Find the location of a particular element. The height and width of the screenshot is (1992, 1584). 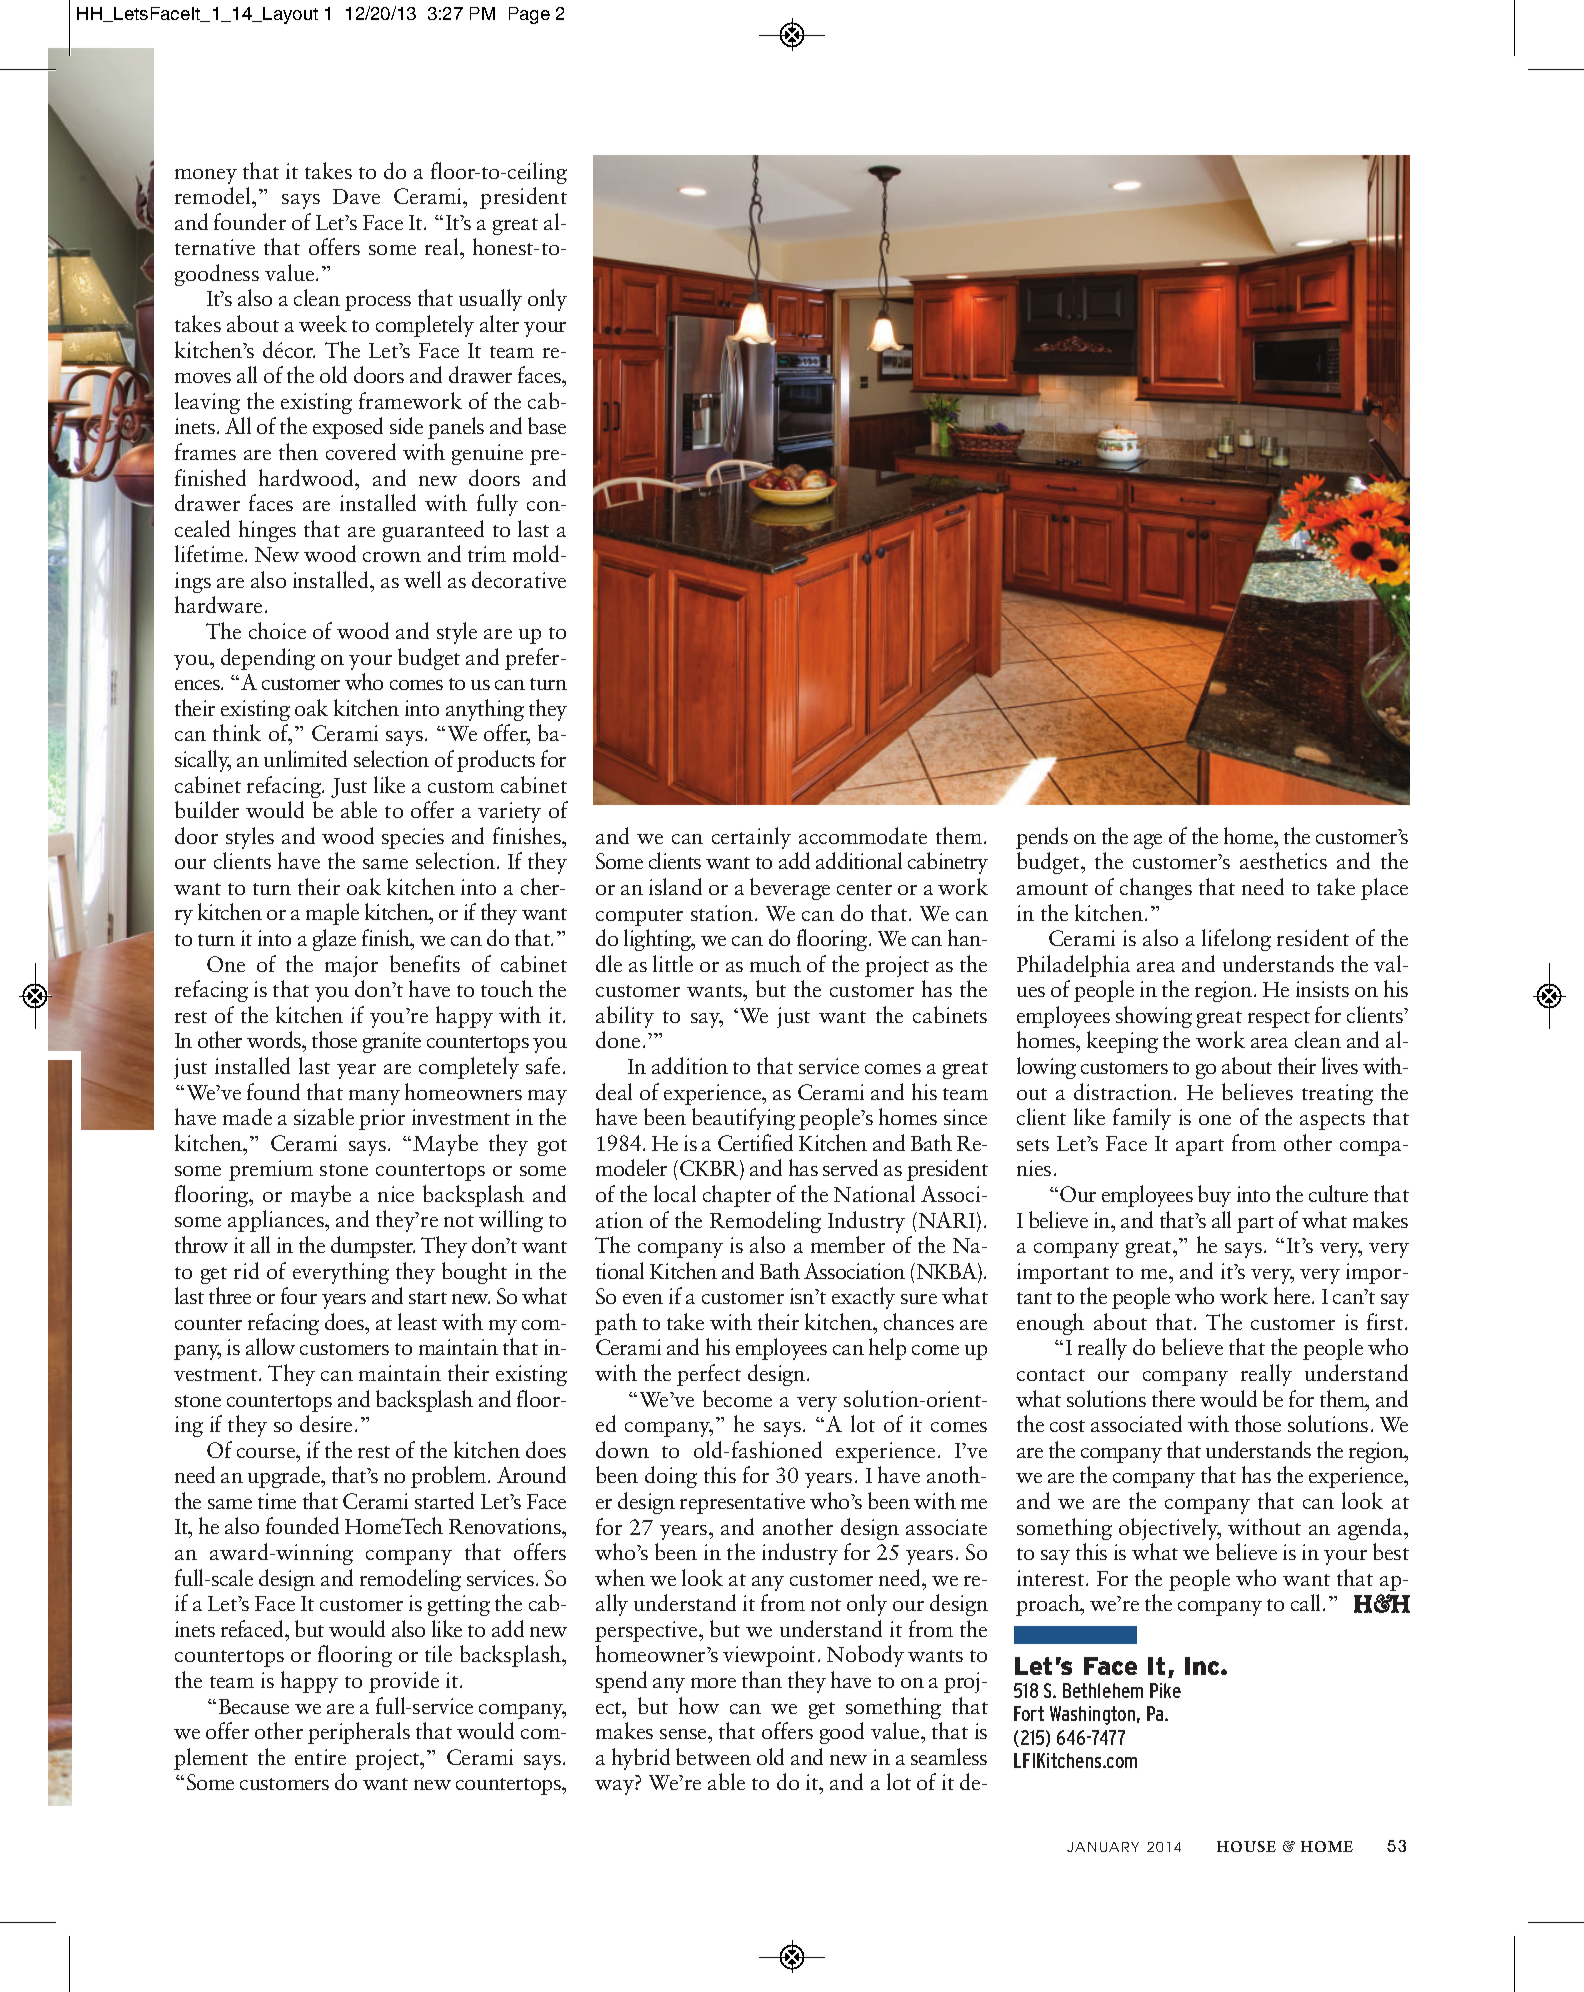

dumpster is located at coordinates (373, 1247).
